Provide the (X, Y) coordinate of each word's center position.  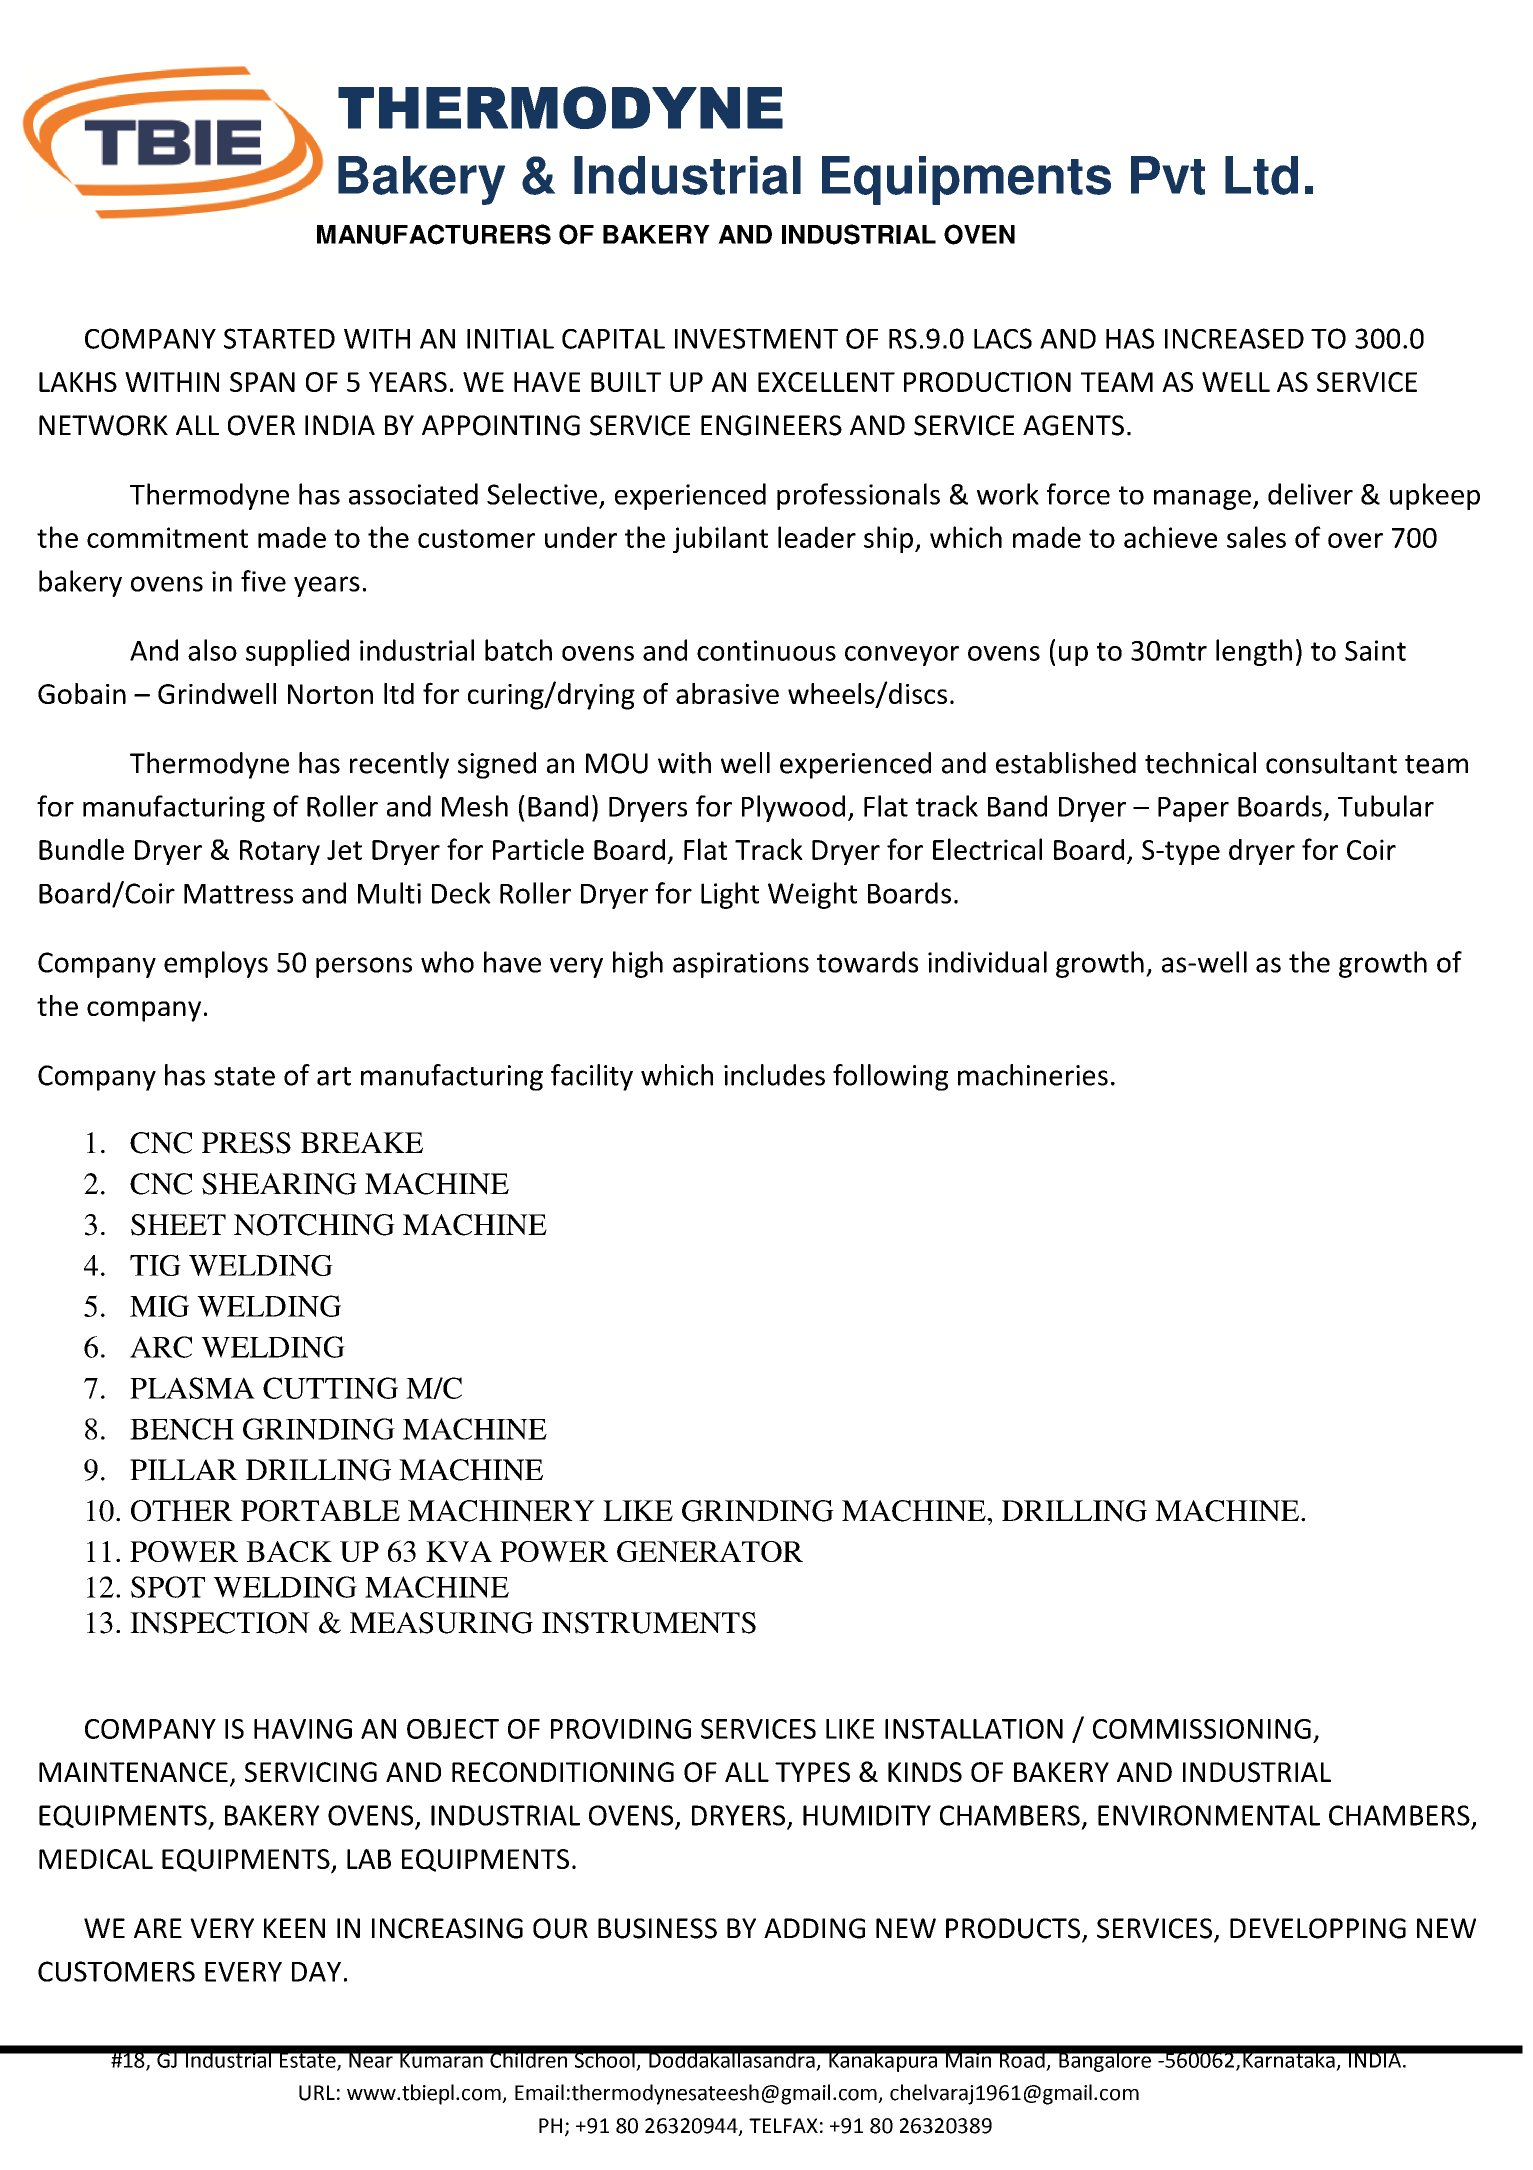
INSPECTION (220, 1623)
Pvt (1168, 175)
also (212, 650)
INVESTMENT (756, 338)
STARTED (279, 338)
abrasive (727, 693)
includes (774, 1075)
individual (987, 962)
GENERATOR (710, 1551)
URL (317, 2093)
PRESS (246, 1143)
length (1254, 652)
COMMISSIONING (1202, 1729)
